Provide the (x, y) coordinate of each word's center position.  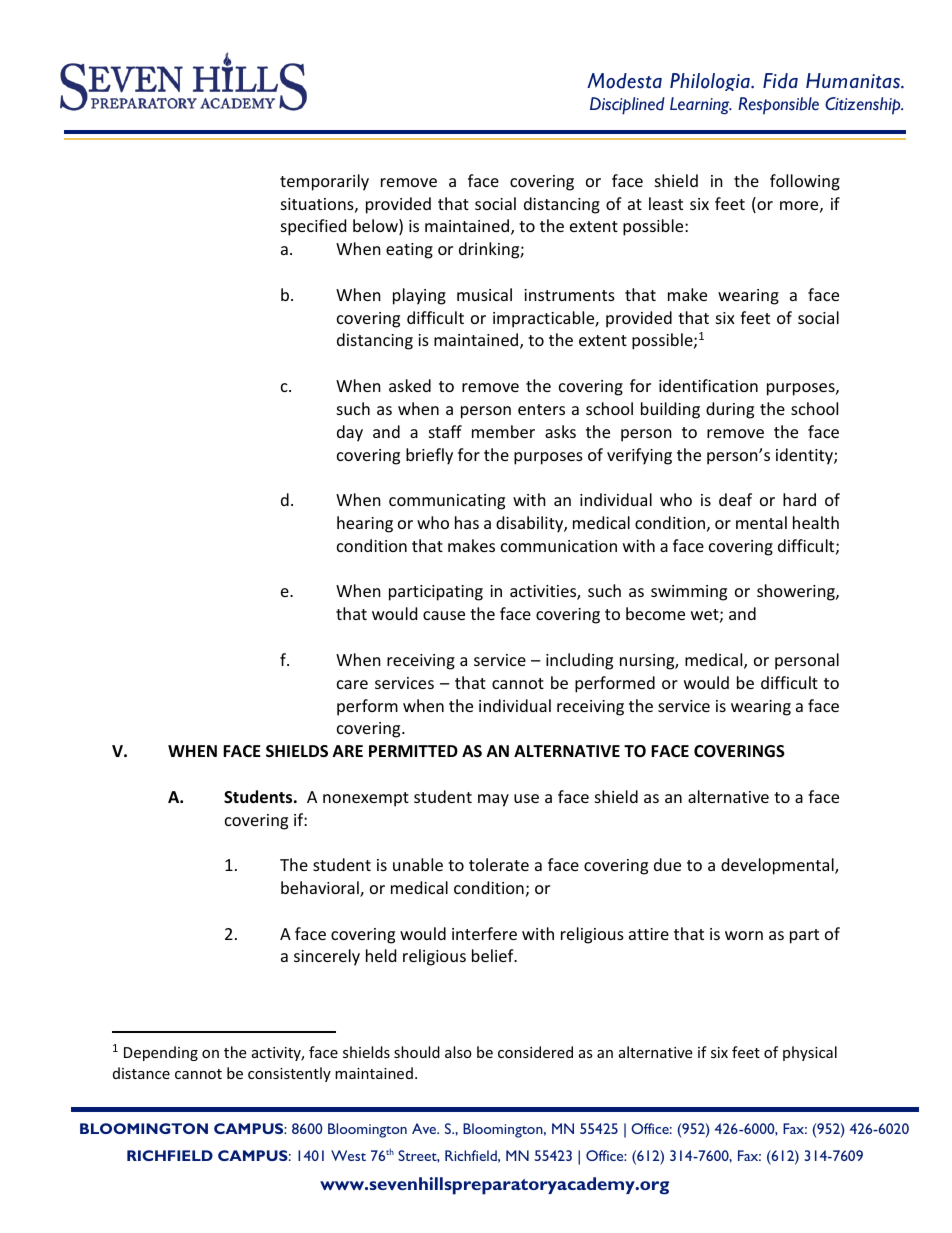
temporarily (324, 182)
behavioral (321, 889)
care (352, 684)
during (730, 410)
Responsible (778, 106)
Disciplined (627, 106)
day (350, 433)
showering (797, 592)
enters (541, 409)
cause (444, 615)
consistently (289, 1074)
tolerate (499, 864)
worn (744, 935)
